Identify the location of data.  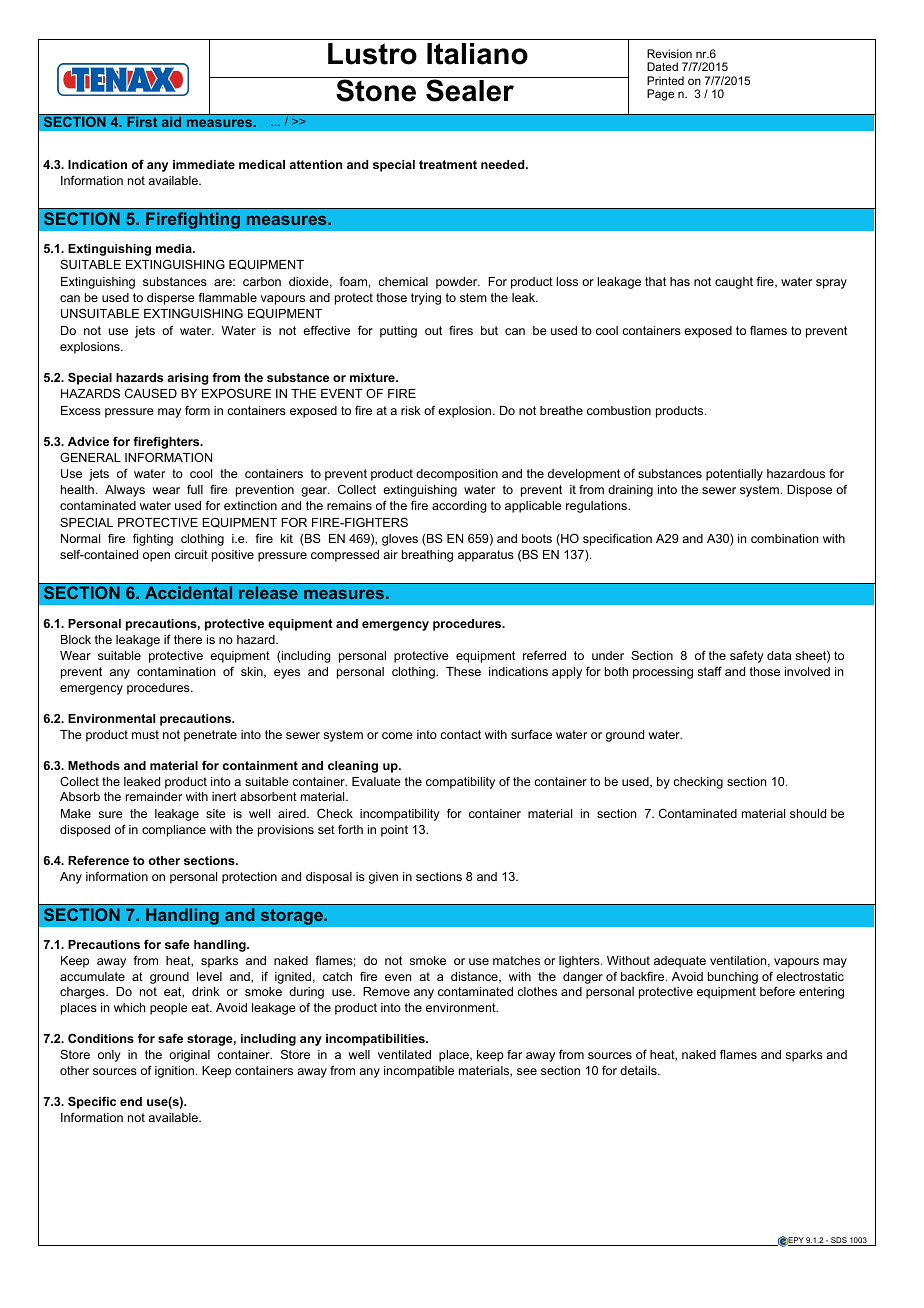
(779, 655).
